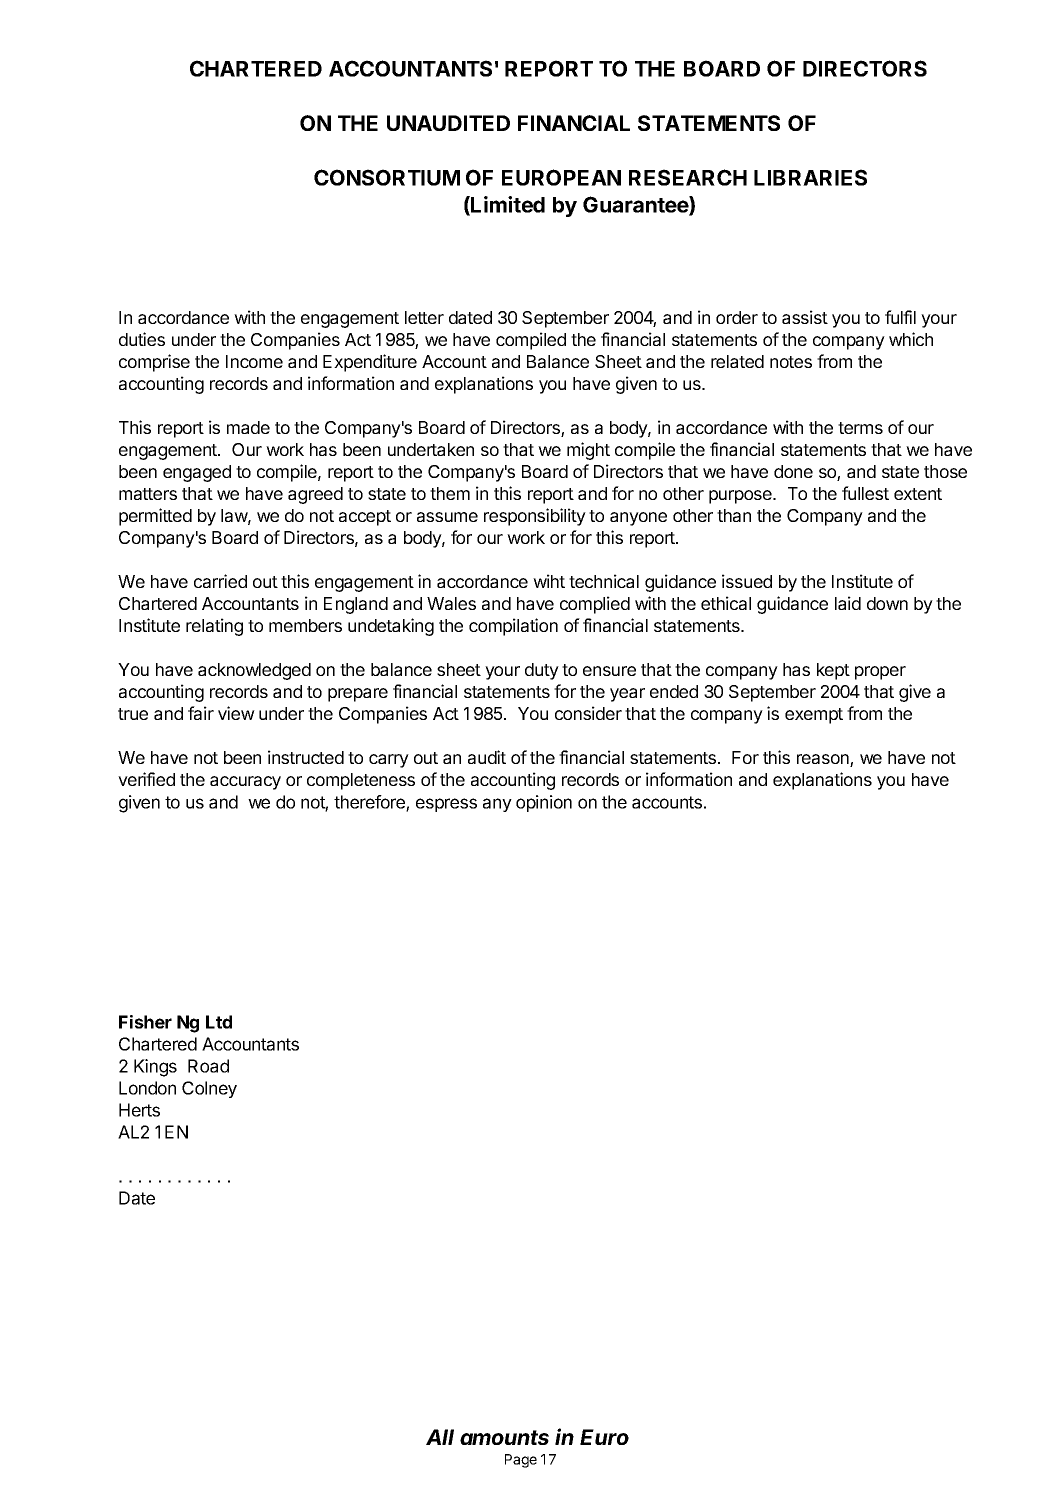  What do you see at coordinates (214, 627) in the screenshot?
I see `relating` at bounding box center [214, 627].
